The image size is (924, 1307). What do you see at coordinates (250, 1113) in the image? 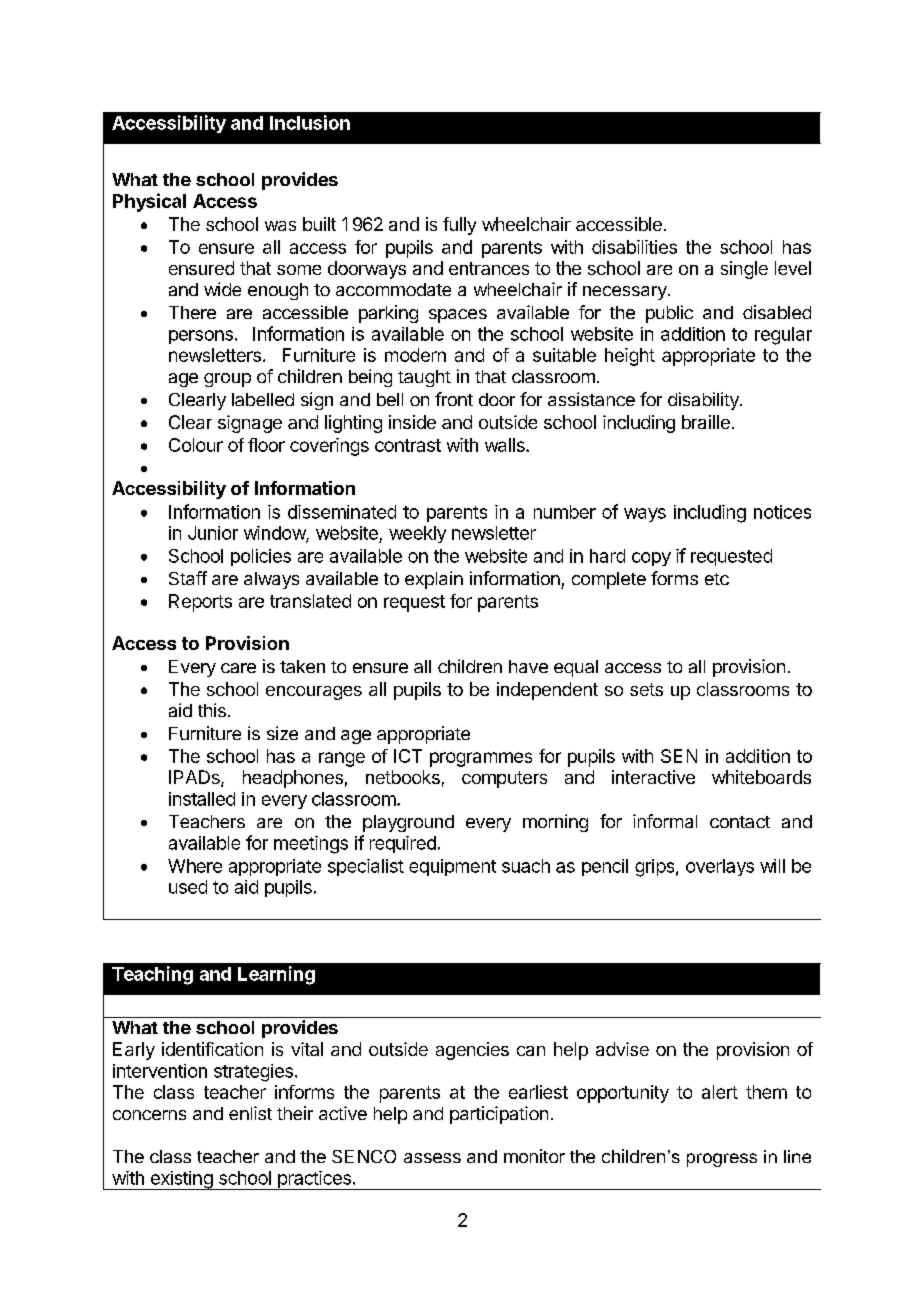
I see `enlist` at bounding box center [250, 1113].
